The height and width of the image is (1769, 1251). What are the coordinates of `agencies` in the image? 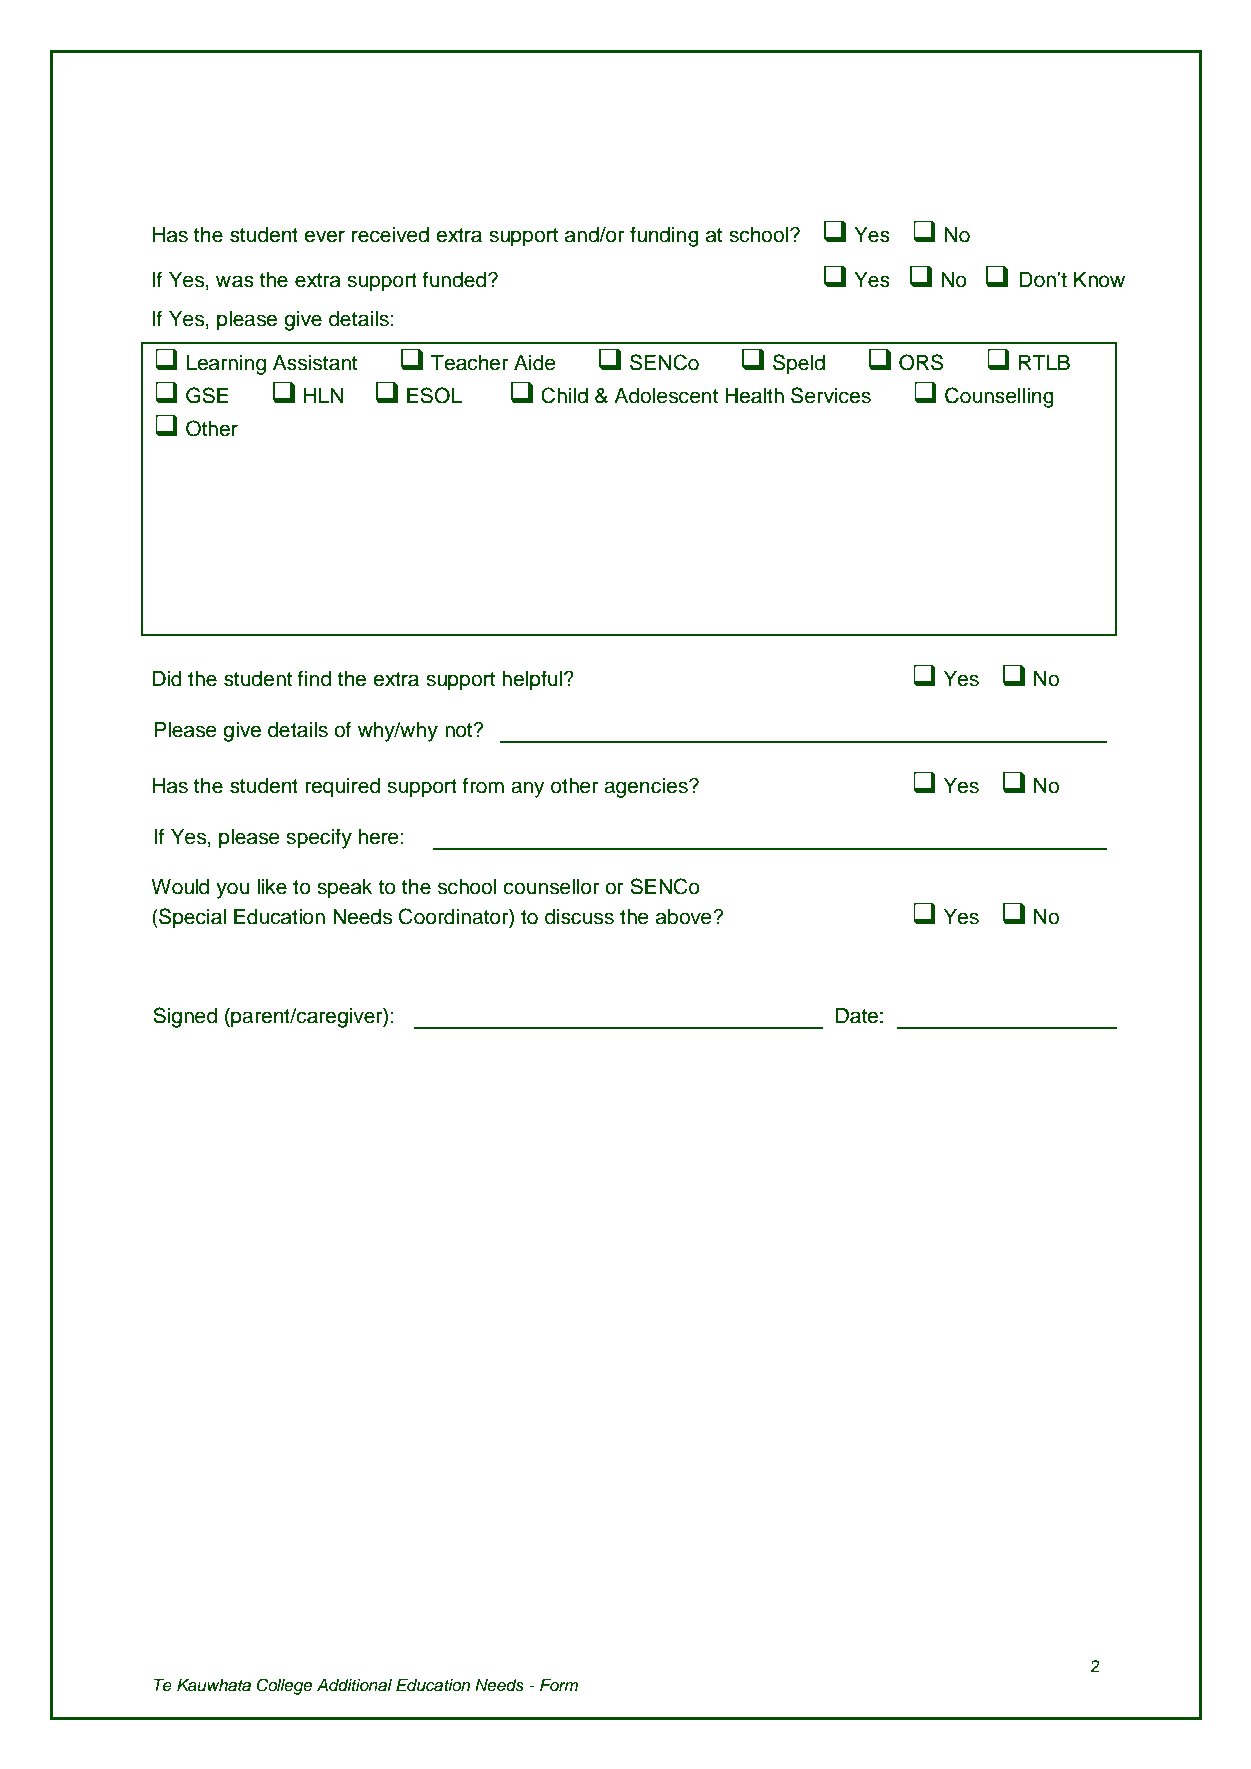 It's located at (647, 788).
